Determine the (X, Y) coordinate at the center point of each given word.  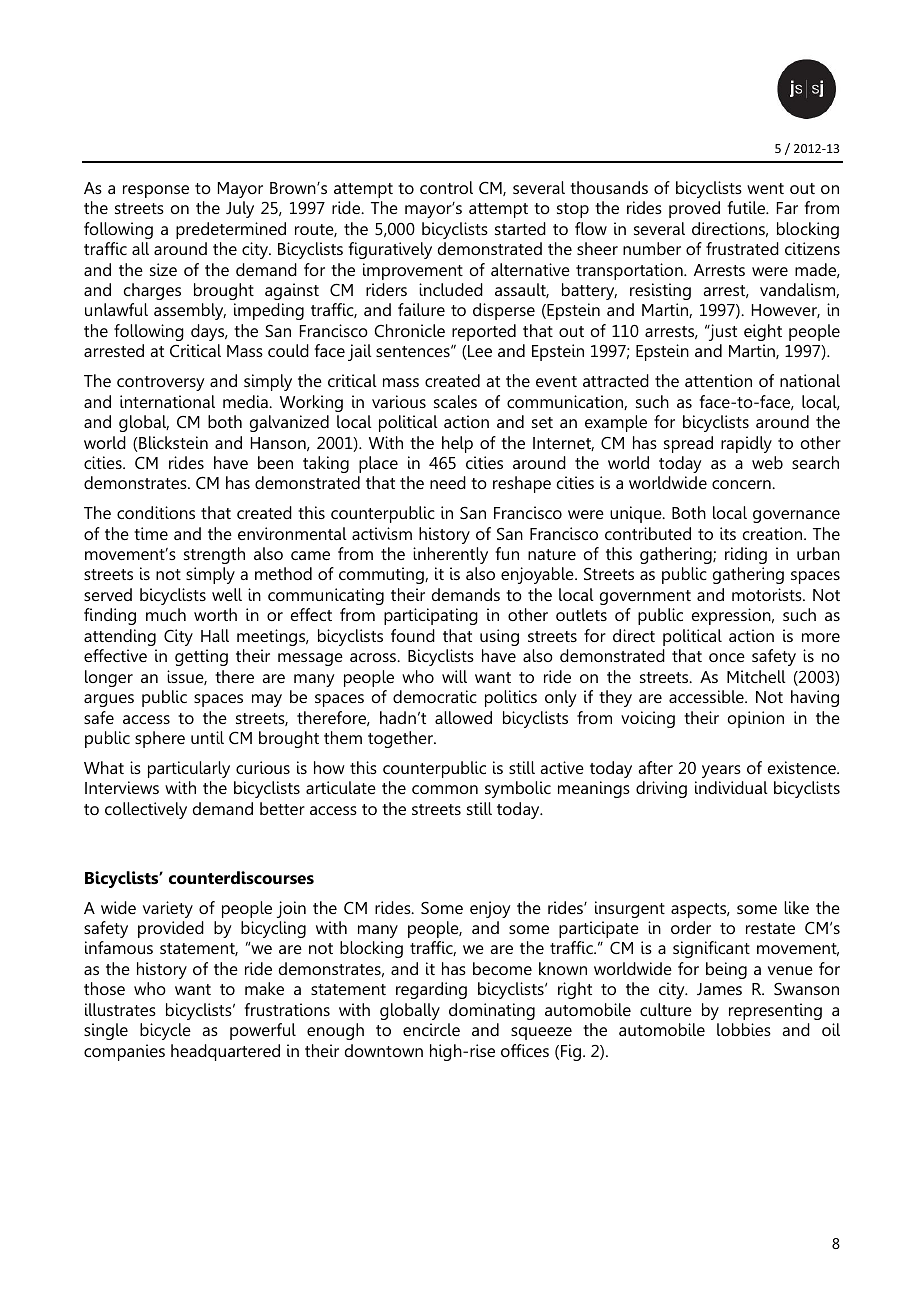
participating (431, 616)
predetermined (231, 230)
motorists (768, 594)
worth (215, 614)
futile (748, 207)
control (446, 187)
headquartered (225, 1052)
